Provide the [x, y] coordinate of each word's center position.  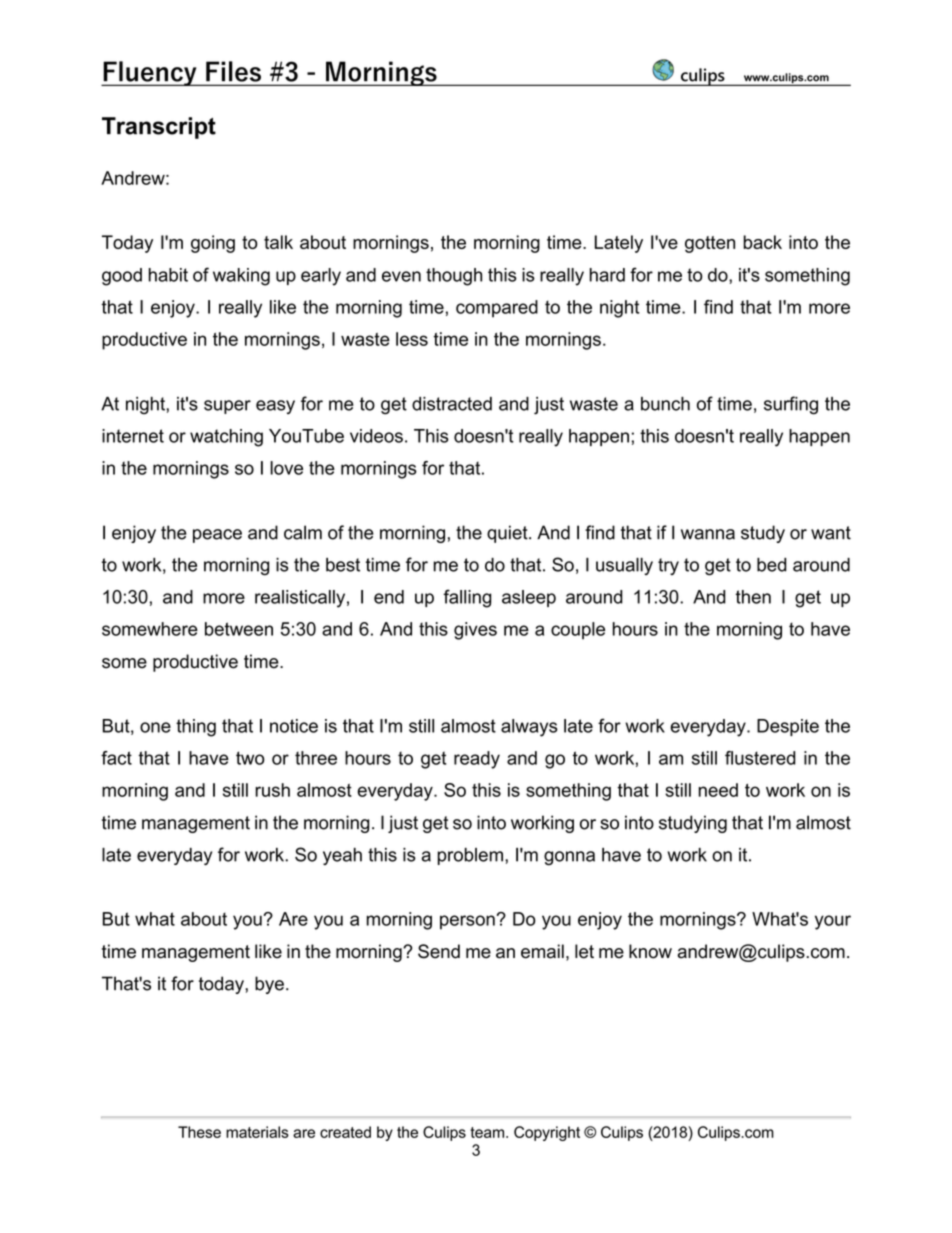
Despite [788, 727]
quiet [508, 534]
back [762, 242]
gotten [710, 244]
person [467, 922]
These [199, 1132]
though [454, 277]
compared [497, 309]
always [529, 728]
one [155, 727]
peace [217, 536]
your [833, 922]
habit [168, 275]
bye [269, 985]
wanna [708, 534]
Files [233, 71]
